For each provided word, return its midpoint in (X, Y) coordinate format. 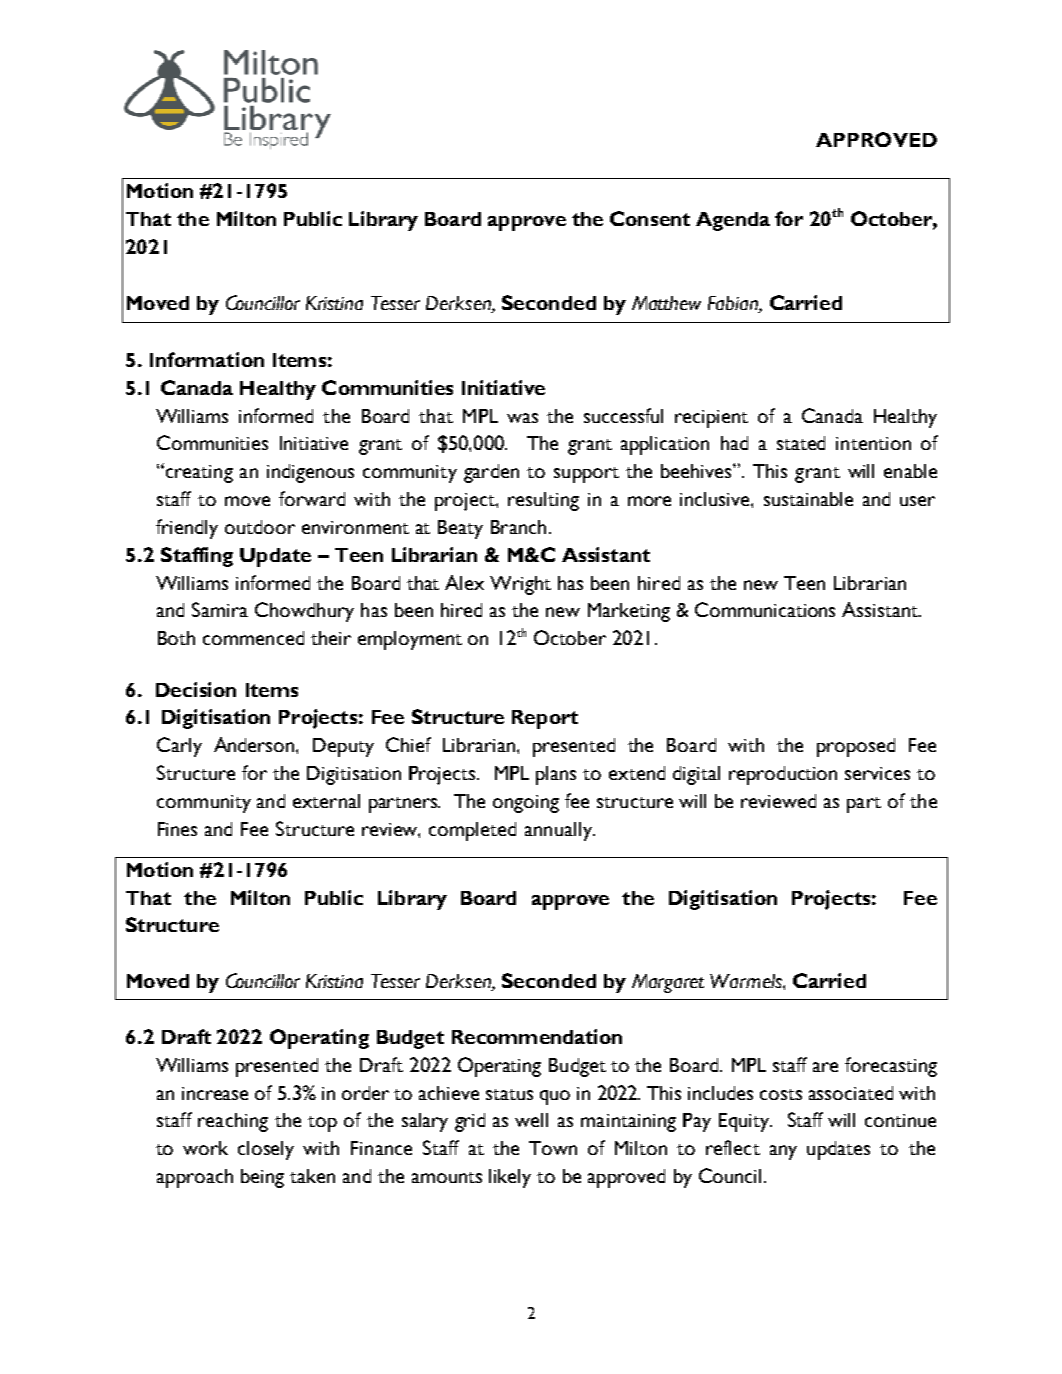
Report (545, 719)
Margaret (668, 983)
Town (553, 1148)
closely (266, 1150)
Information (207, 359)
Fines (177, 829)
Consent (650, 218)
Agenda (733, 221)
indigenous (310, 473)
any (783, 1152)
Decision (196, 689)
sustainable (808, 499)
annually (559, 831)
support (586, 475)
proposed (856, 747)
